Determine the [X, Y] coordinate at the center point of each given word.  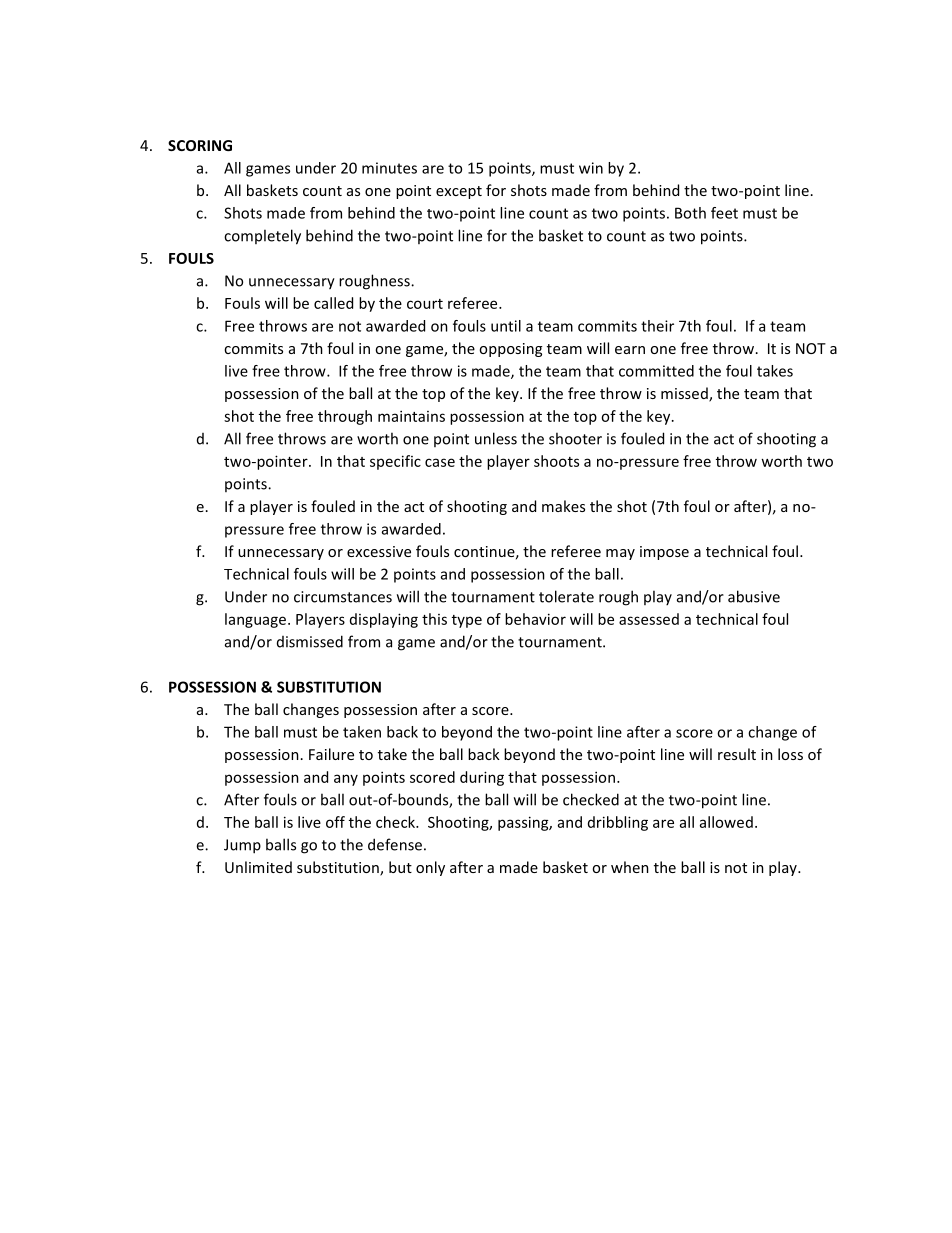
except [459, 192]
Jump [242, 846]
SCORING [200, 145]
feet [724, 213]
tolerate [566, 596]
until [506, 326]
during [482, 778]
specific [395, 462]
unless [496, 438]
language [257, 620]
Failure [331, 754]
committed [656, 371]
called [333, 303]
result [737, 754]
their [657, 326]
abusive [754, 596]
